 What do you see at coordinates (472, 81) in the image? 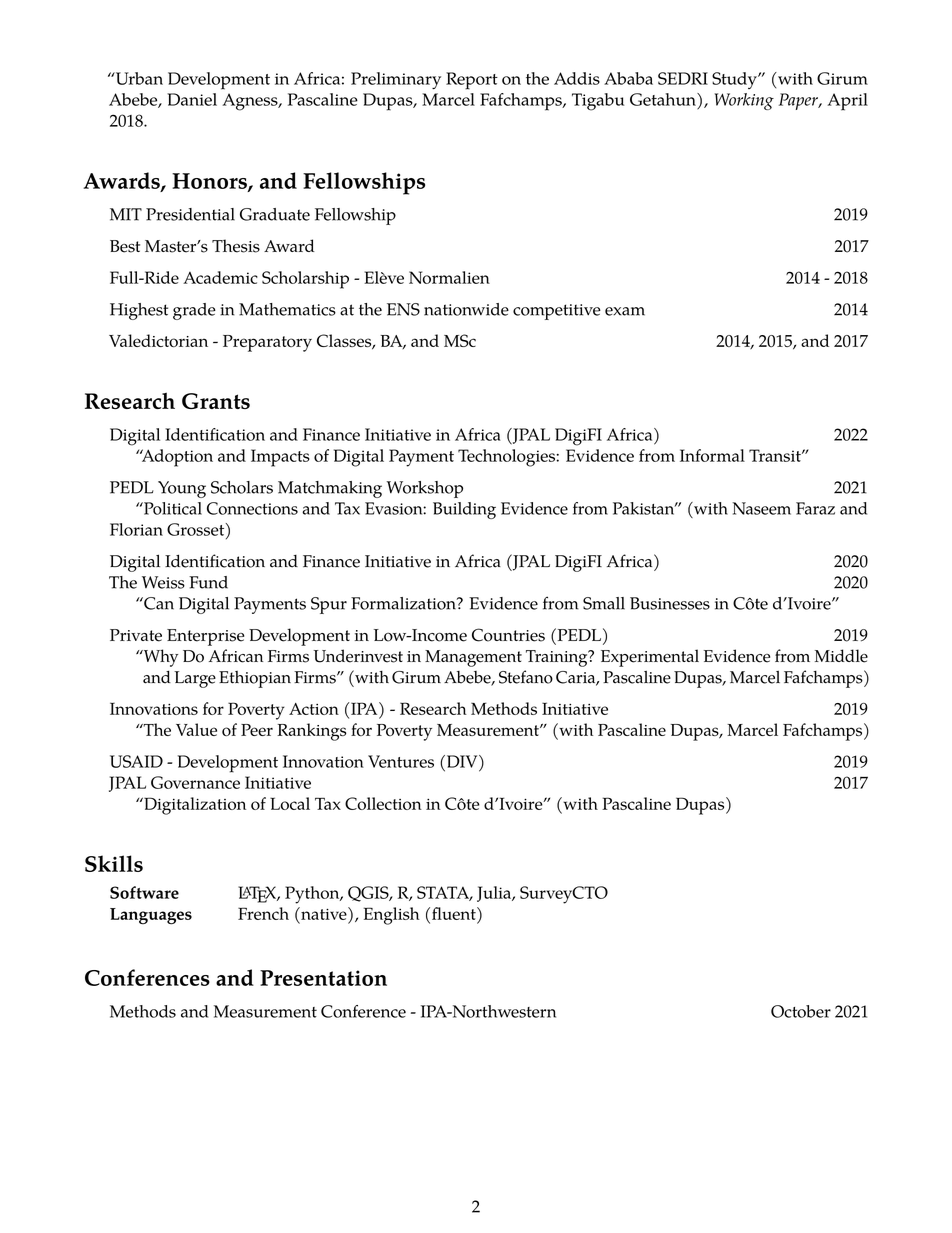
I see `Report` at bounding box center [472, 81].
